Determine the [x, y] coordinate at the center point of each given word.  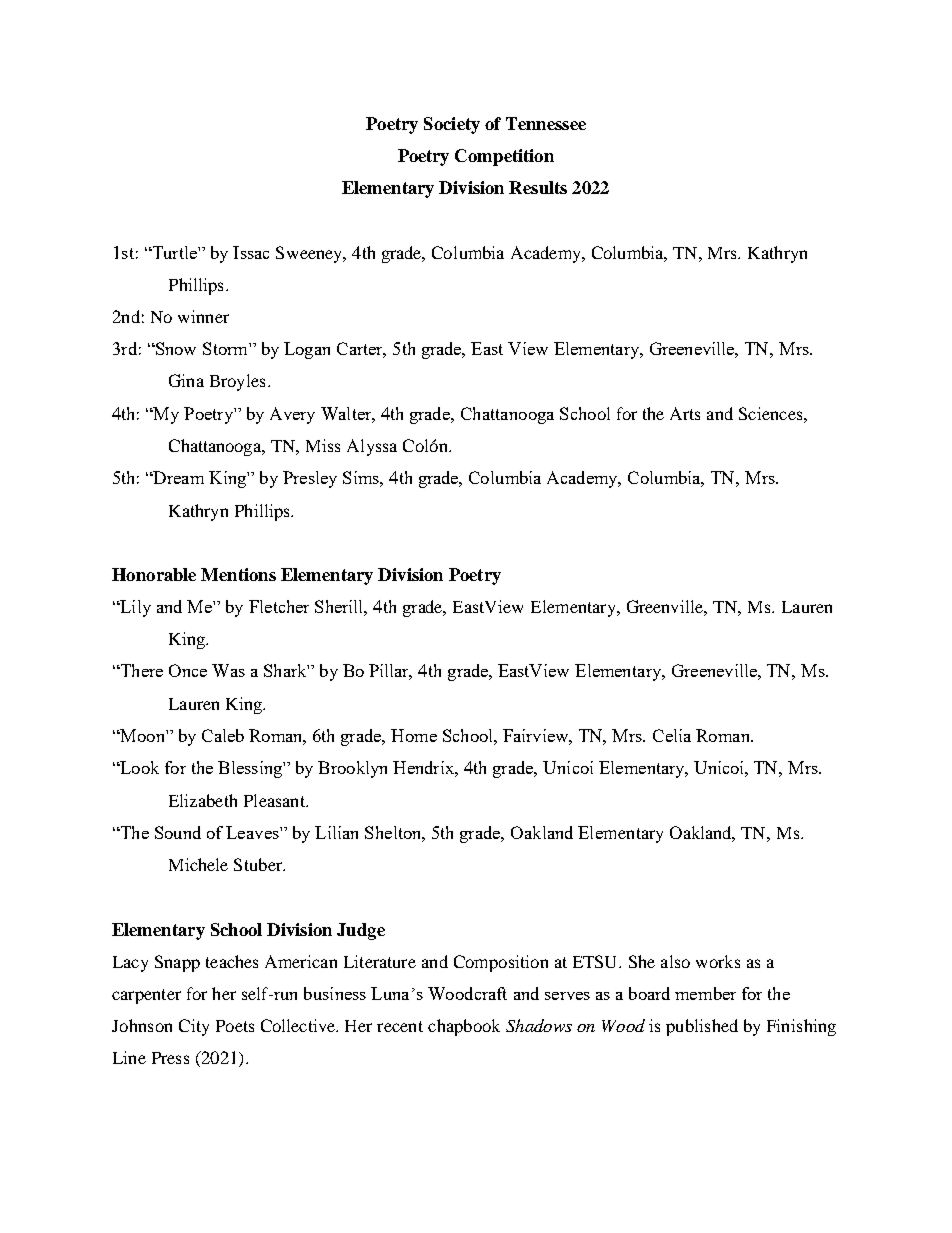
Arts [685, 413]
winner [203, 316]
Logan [307, 350]
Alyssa [372, 447]
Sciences [772, 413]
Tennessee [546, 123]
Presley [310, 479]
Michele [198, 864]
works [718, 961]
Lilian [336, 832]
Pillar [390, 672]
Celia [672, 735]
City [194, 1027]
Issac [251, 252]
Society [452, 125]
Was [228, 670]
